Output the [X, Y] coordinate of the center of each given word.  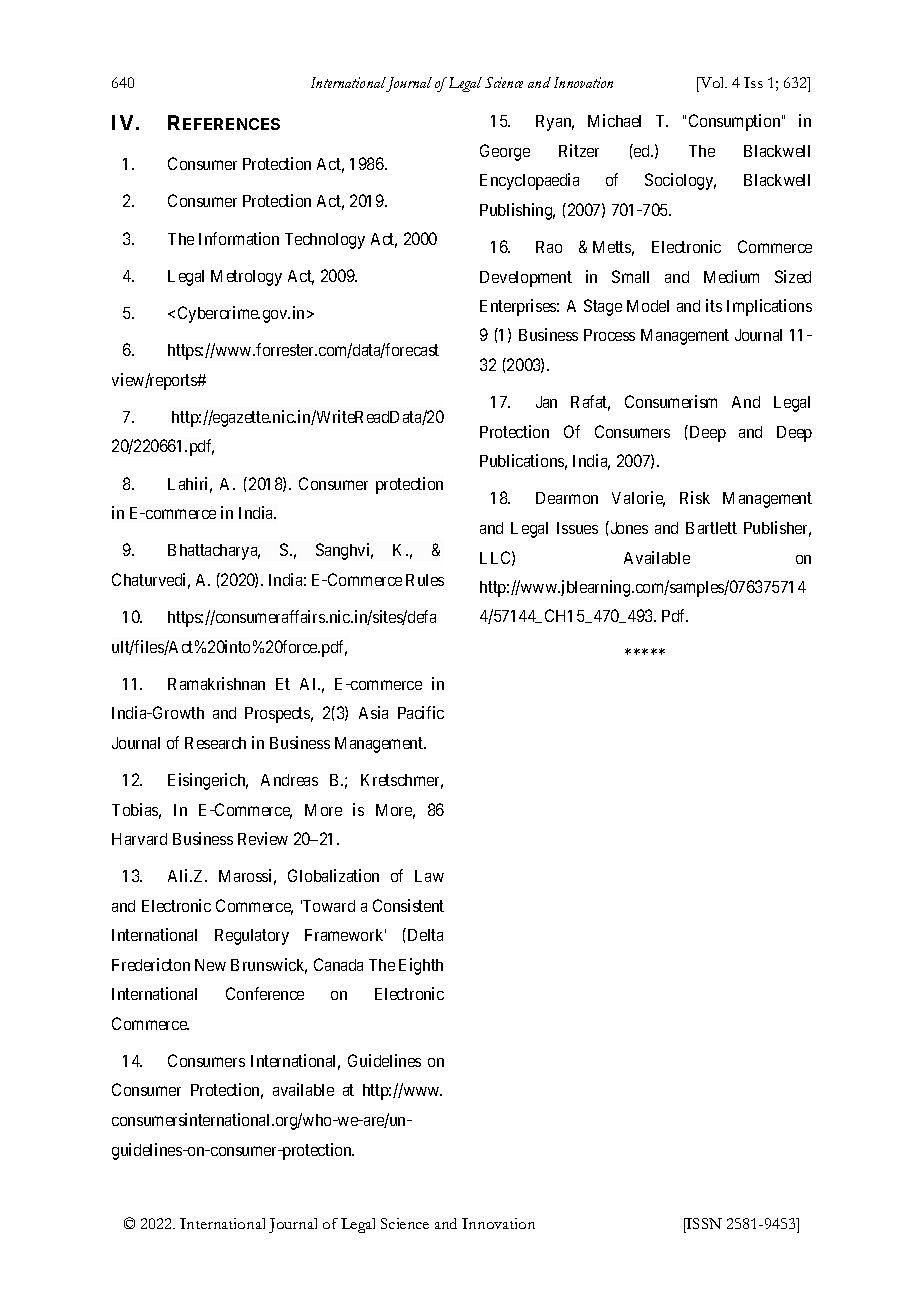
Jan [546, 402]
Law [429, 876]
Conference [265, 993]
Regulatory [252, 937]
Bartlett [711, 528]
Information [239, 238]
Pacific [421, 712]
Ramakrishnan [216, 683]
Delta [424, 934]
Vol [712, 84]
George [505, 152]
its [714, 305]
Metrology [246, 278]
